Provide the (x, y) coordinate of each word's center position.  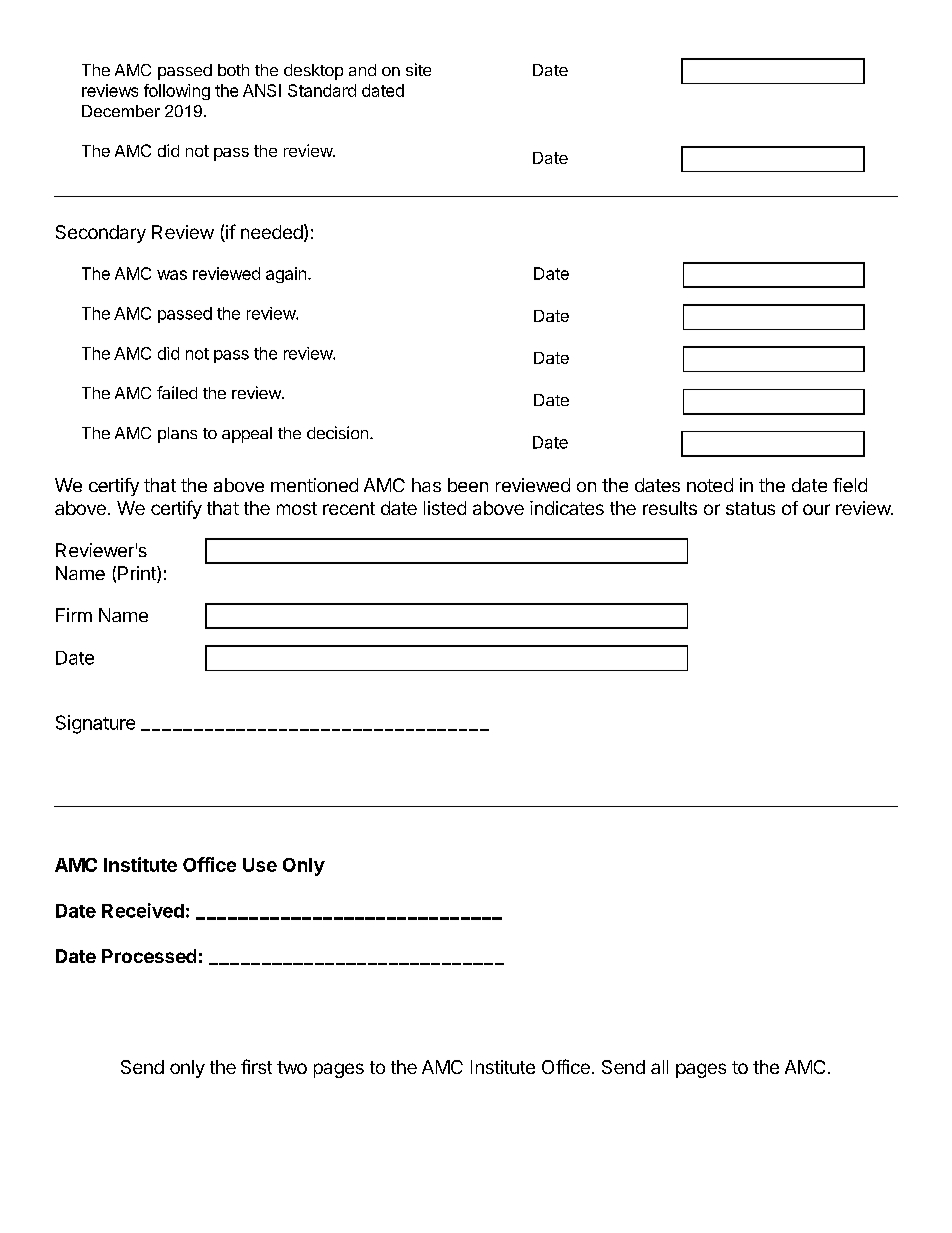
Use (260, 865)
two (292, 1067)
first (256, 1066)
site (418, 69)
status (750, 508)
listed (445, 508)
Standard (322, 90)
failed (177, 392)
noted (710, 485)
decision (337, 432)
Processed (149, 956)
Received (143, 910)
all (659, 1067)
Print (138, 574)
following (177, 92)
